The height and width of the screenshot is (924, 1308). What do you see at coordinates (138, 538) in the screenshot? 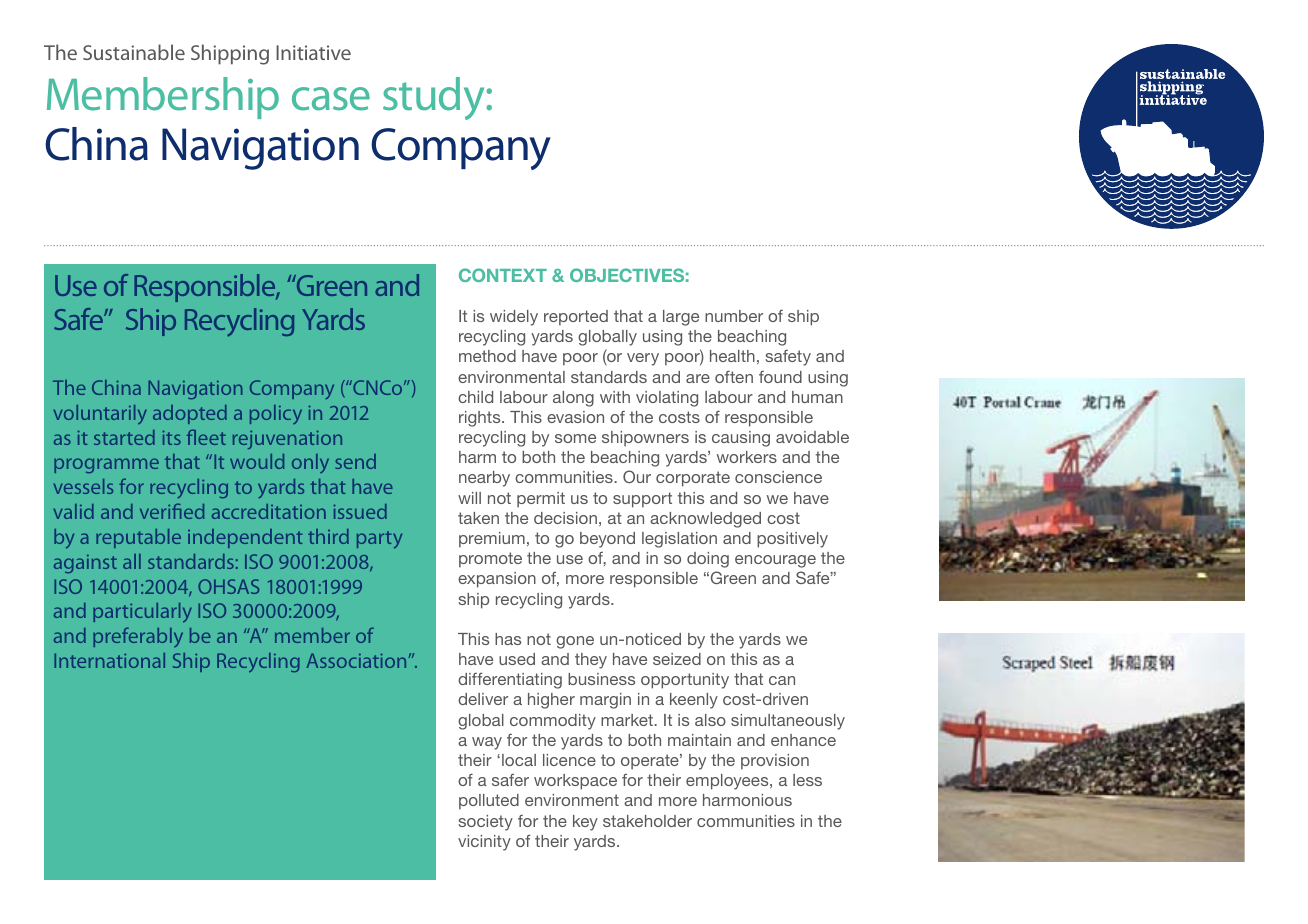
I see `reputable` at bounding box center [138, 538].
